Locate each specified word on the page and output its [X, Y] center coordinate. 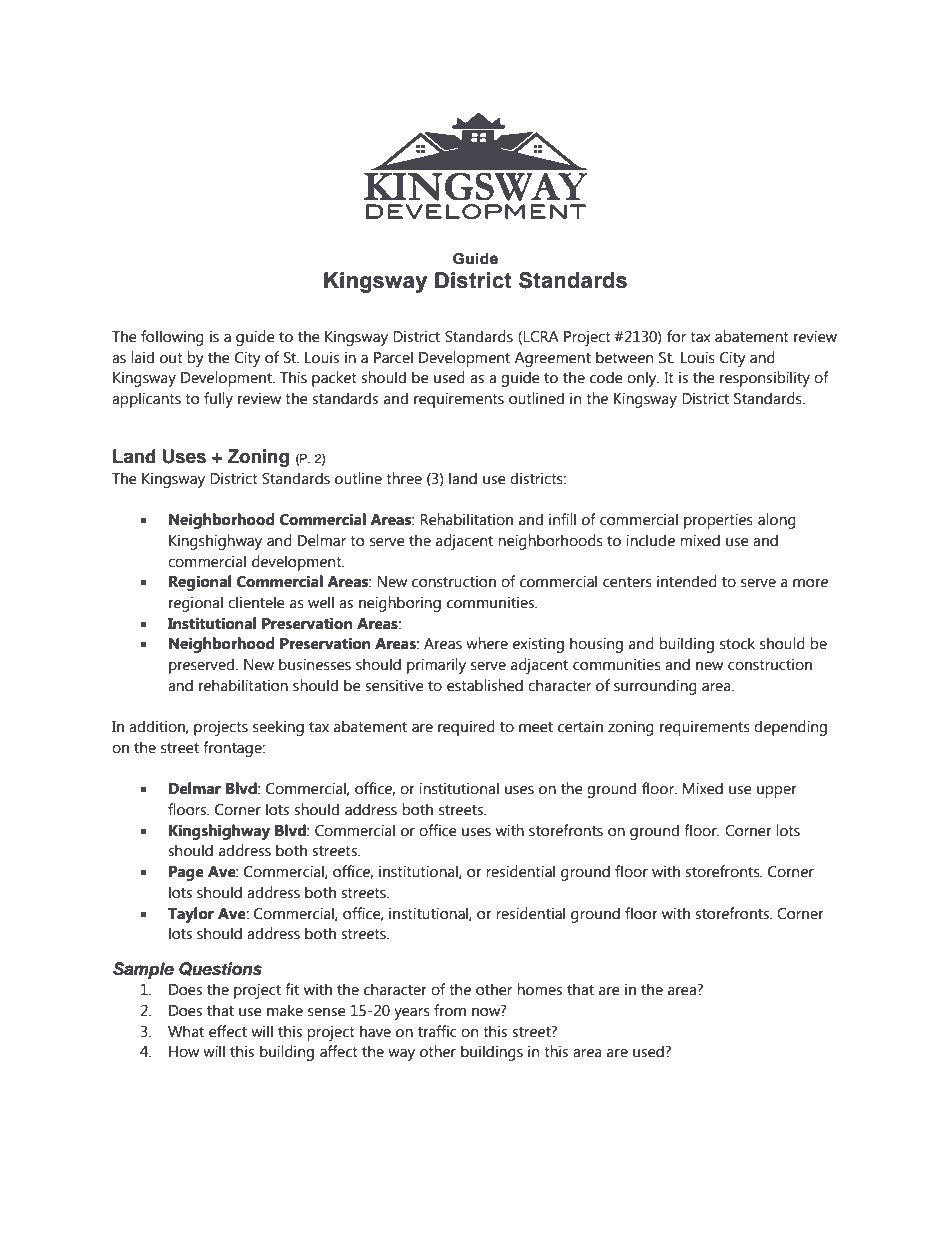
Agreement [553, 359]
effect [228, 1031]
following [172, 338]
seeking [278, 728]
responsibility [765, 379]
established [485, 685]
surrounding [655, 687]
